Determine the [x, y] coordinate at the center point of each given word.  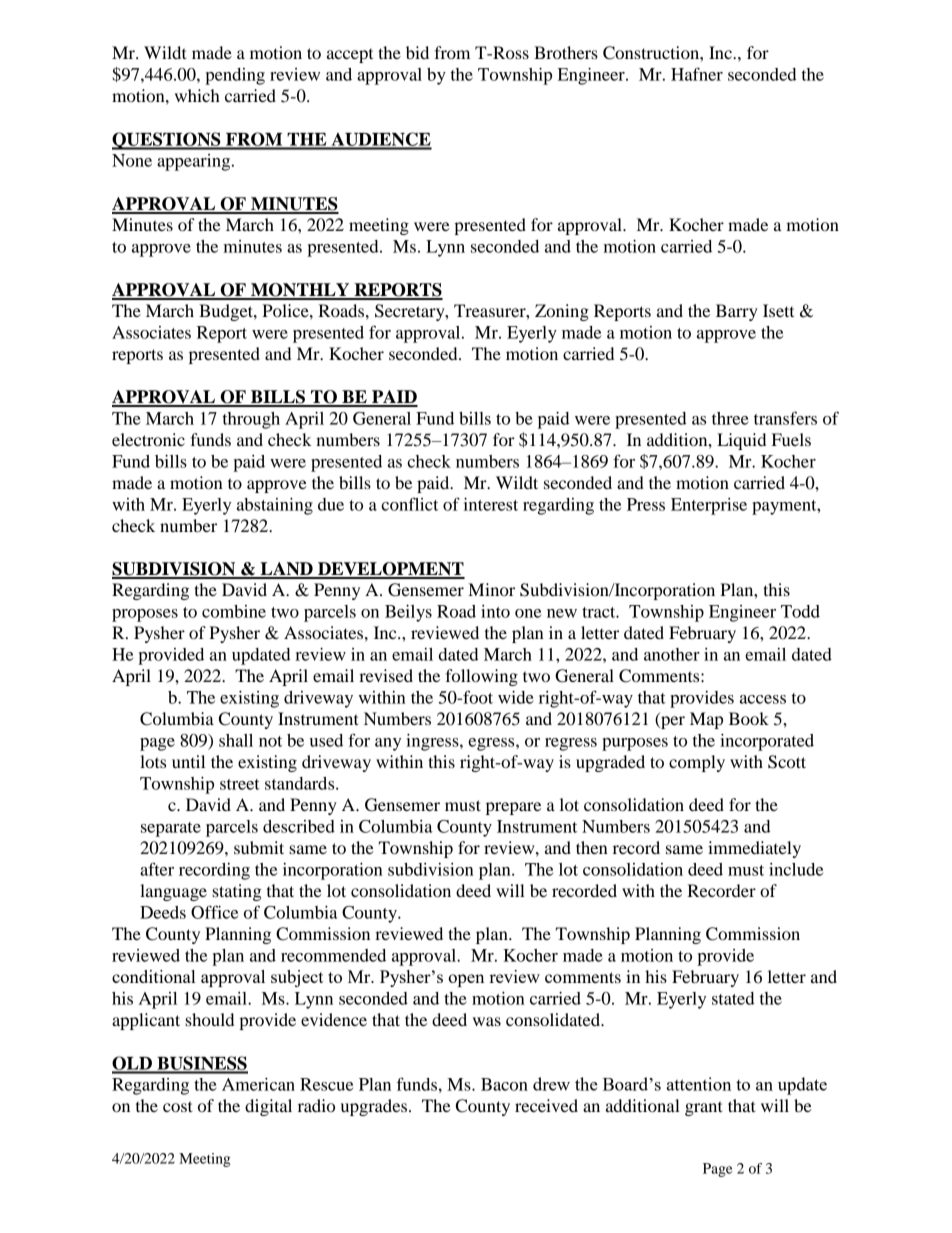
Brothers [566, 52]
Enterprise [709, 506]
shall [236, 740]
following [481, 677]
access [763, 699]
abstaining [275, 506]
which [197, 95]
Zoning [562, 312]
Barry [737, 312]
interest [491, 504]
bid [417, 52]
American [258, 1084]
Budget [227, 312]
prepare [513, 808]
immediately [754, 849]
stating [237, 892]
